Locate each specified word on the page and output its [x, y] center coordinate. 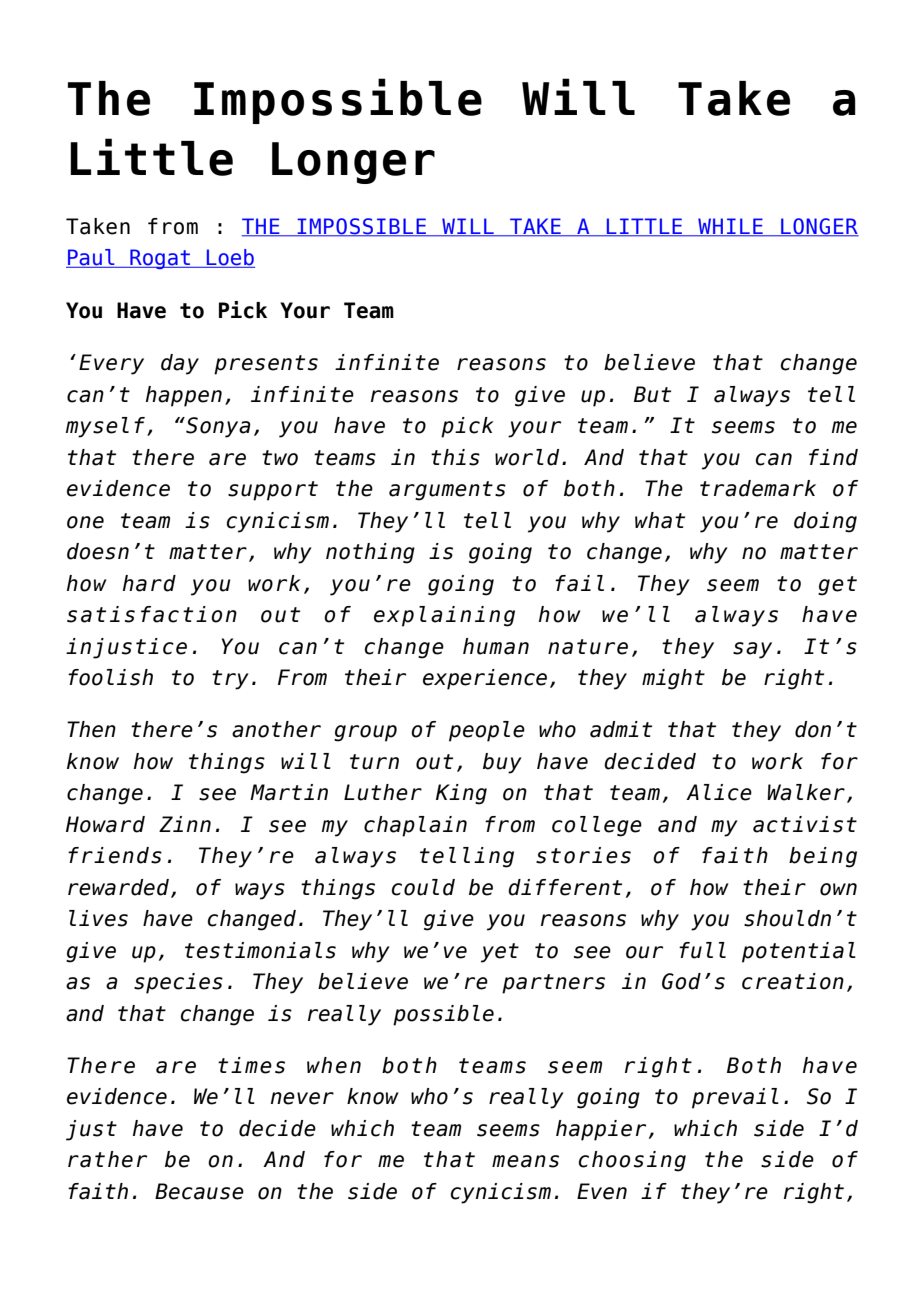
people [487, 731]
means [525, 1161]
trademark [758, 488]
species [178, 983]
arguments [447, 491]
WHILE [730, 227]
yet [500, 953]
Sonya [217, 427]
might [673, 679]
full [702, 950]
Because [199, 1191]
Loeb [229, 258]
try [230, 680]
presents [266, 365]
